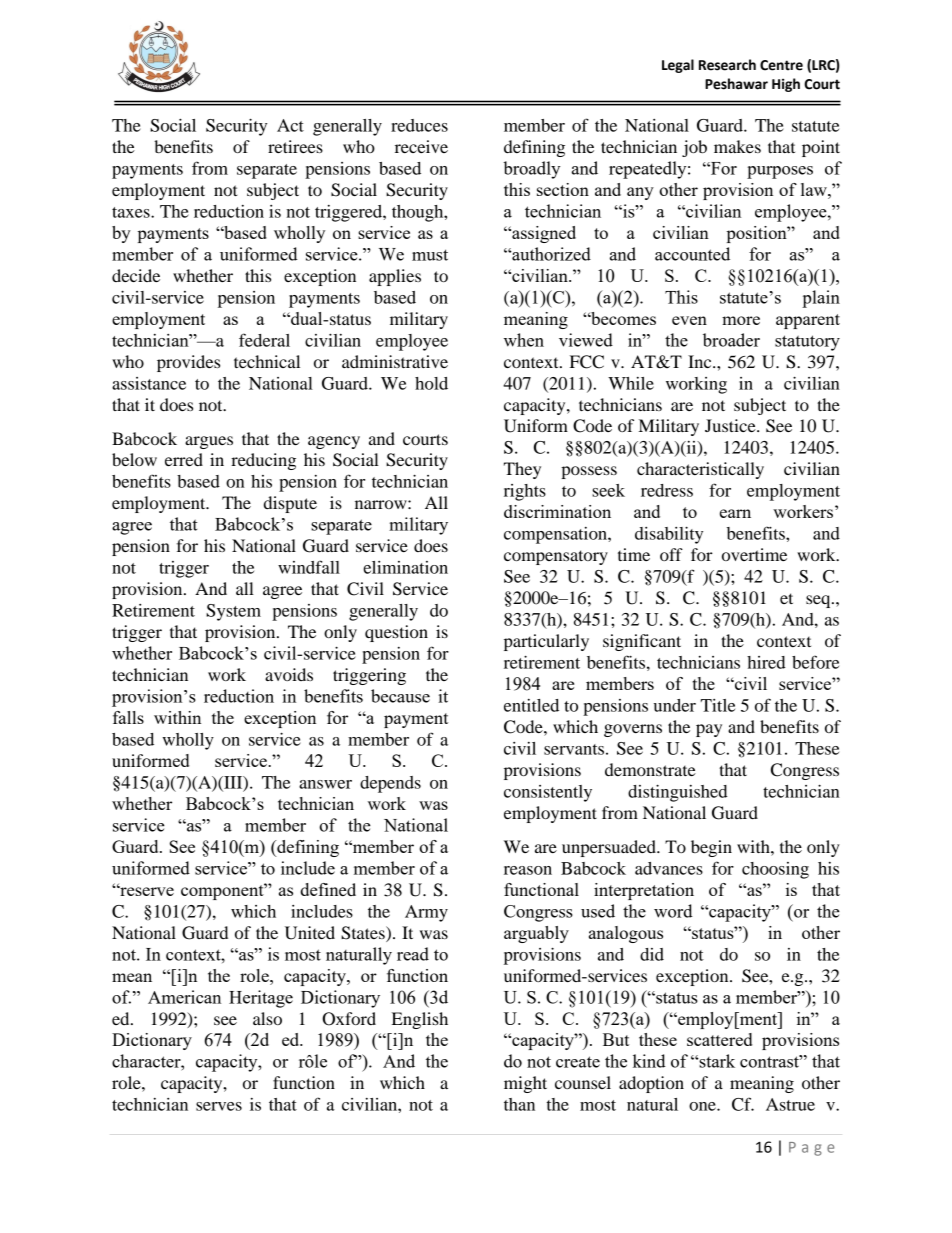  Describe the element at coordinates (736, 84) in the screenshot. I see `Peshawar` at that location.
